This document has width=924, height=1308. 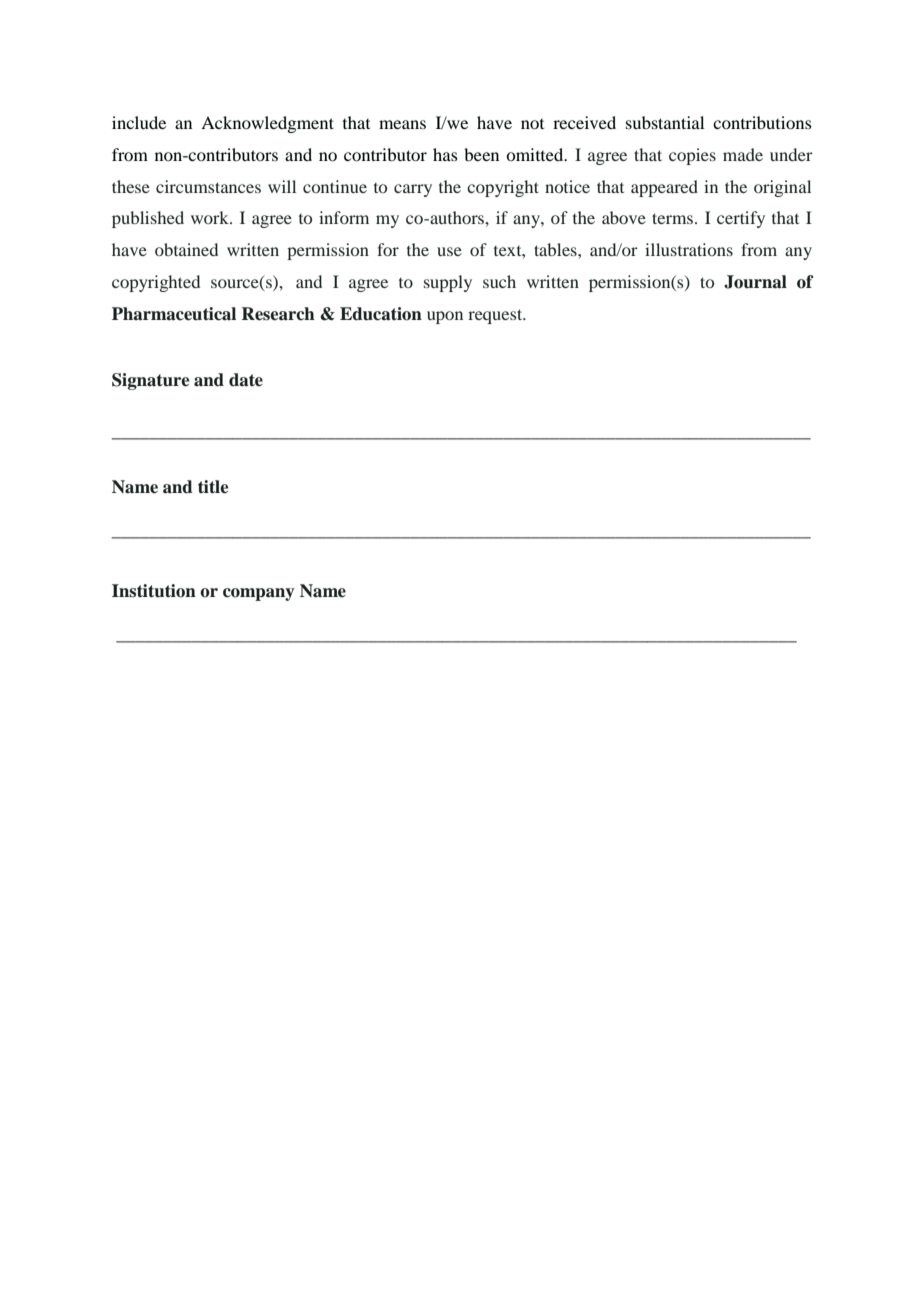 I want to click on Journal, so click(x=755, y=282).
